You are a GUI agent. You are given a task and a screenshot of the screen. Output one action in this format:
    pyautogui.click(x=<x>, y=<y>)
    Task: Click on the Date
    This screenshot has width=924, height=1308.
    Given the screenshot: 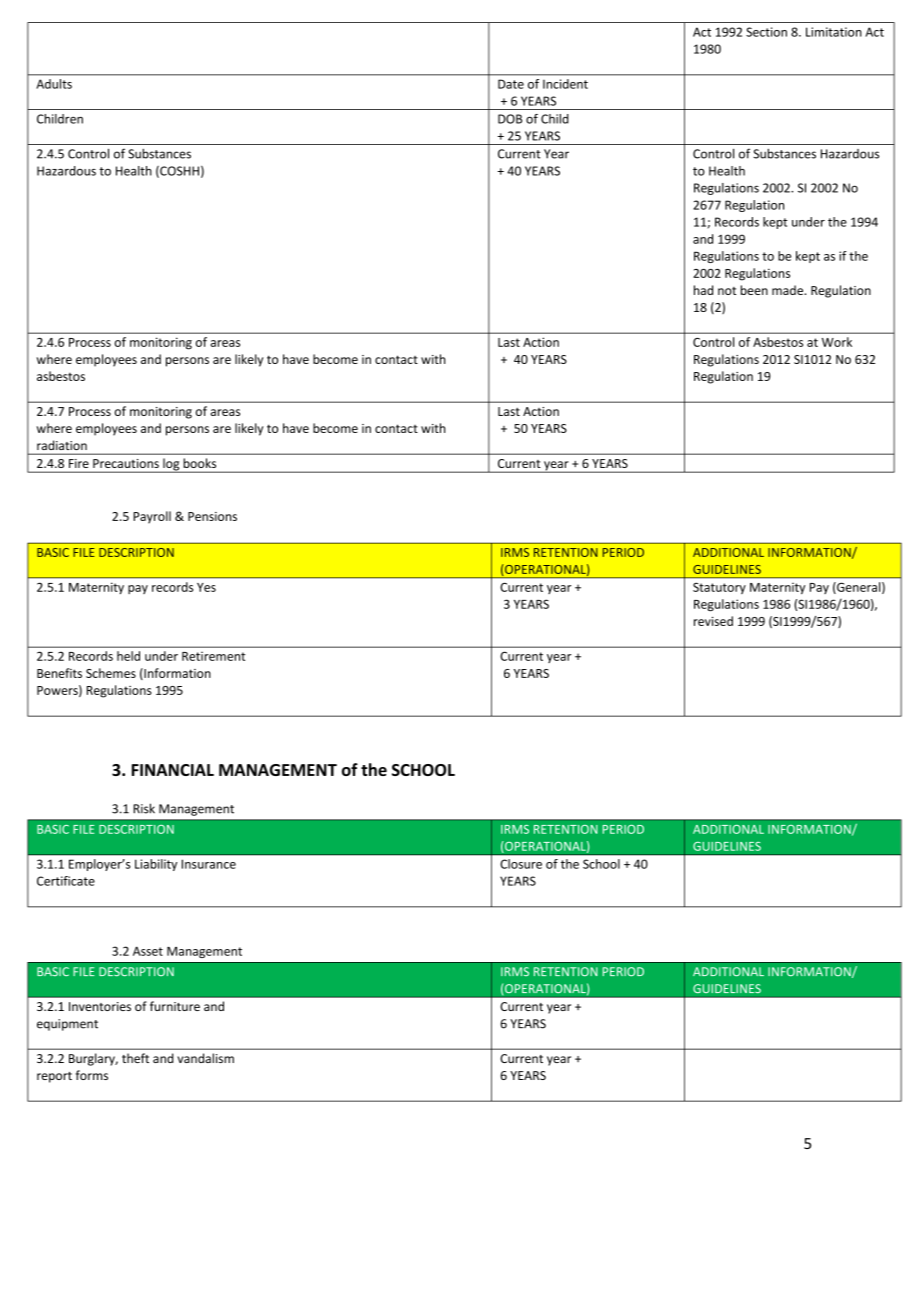 What is the action you would take?
    pyautogui.click(x=511, y=84)
